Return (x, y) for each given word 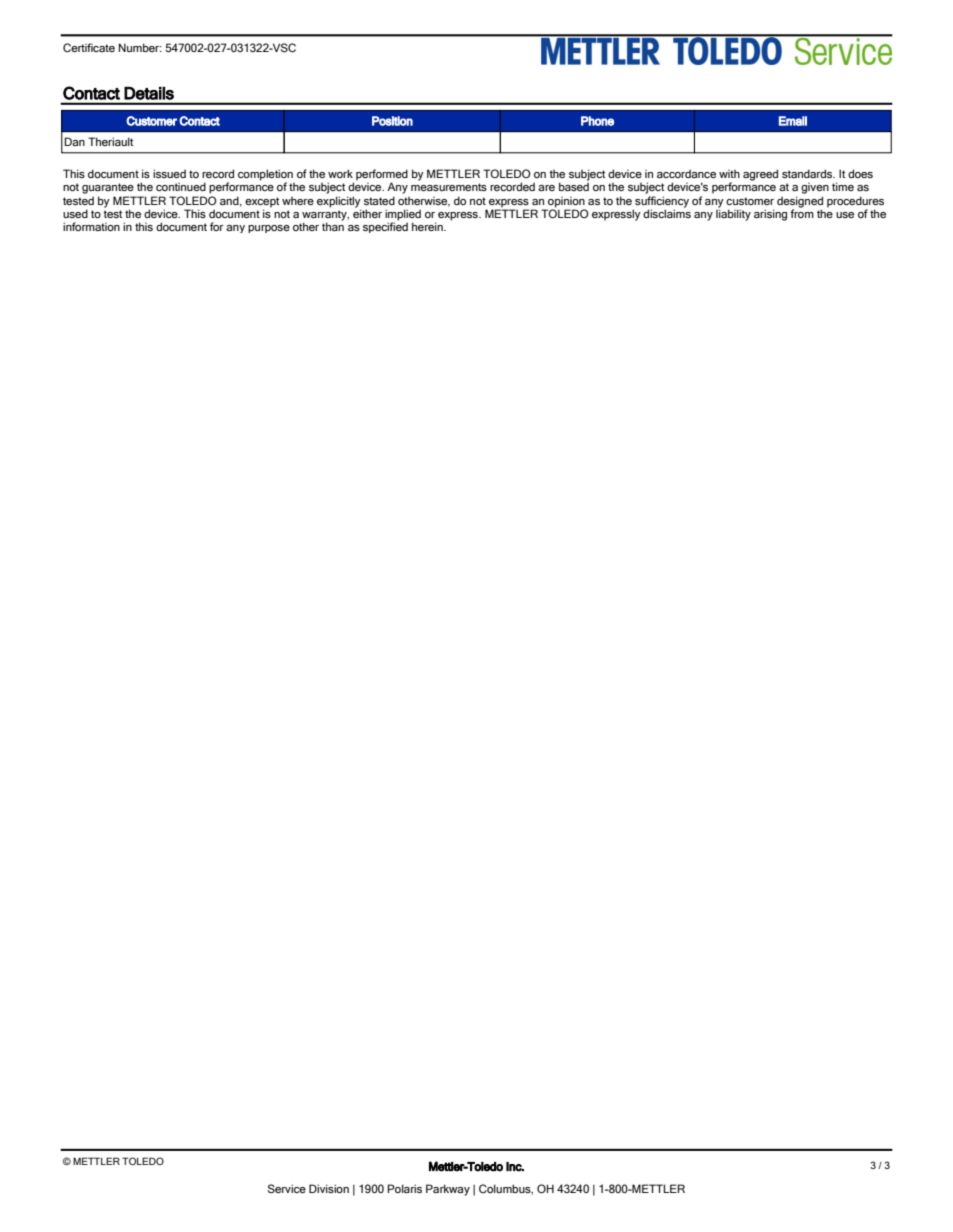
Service (287, 1188)
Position (392, 121)
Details (149, 93)
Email (793, 121)
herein (428, 226)
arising (770, 215)
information (91, 226)
